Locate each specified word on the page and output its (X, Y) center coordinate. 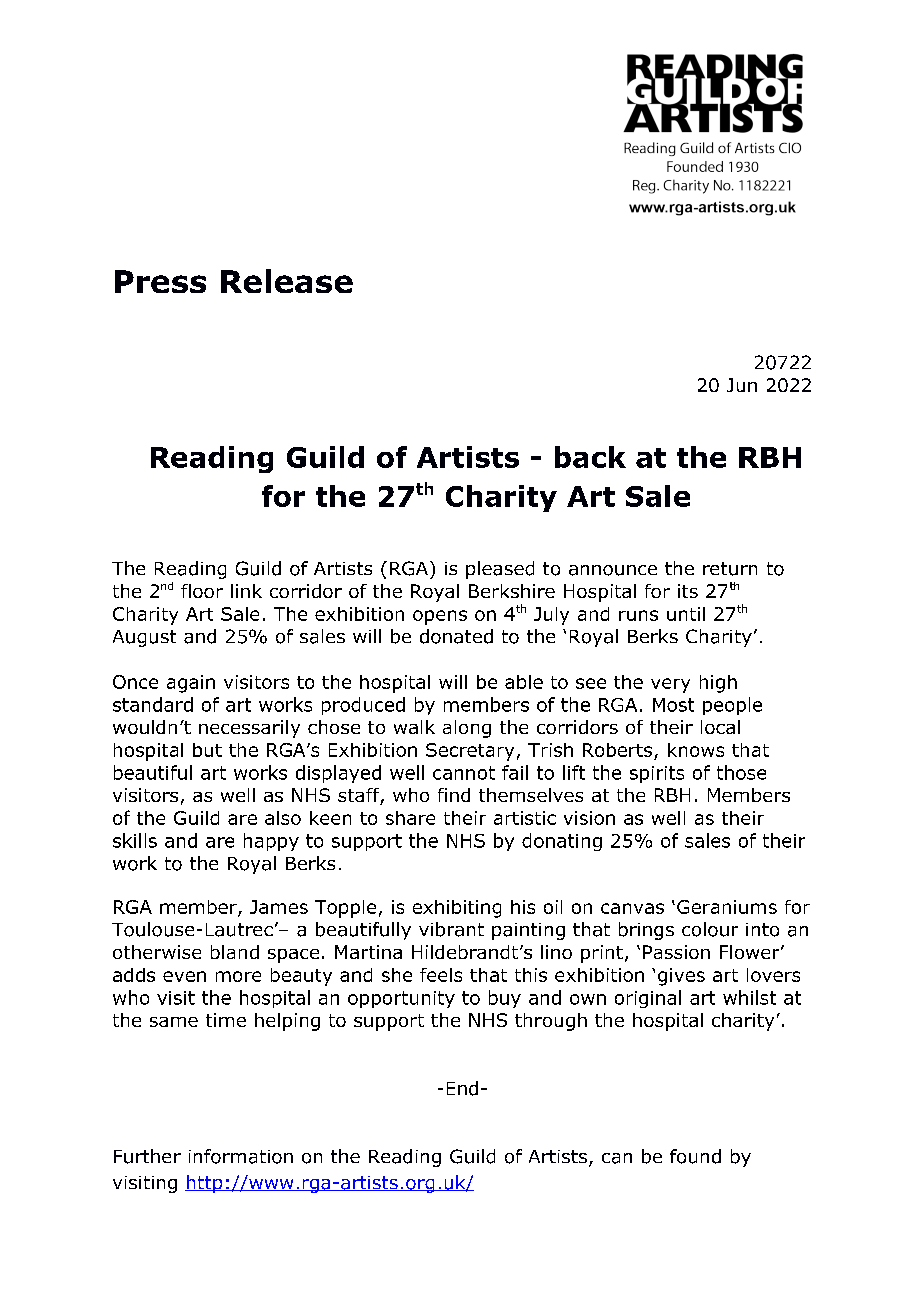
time (226, 1020)
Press (160, 281)
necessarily (249, 729)
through (551, 1022)
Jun (742, 385)
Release (287, 281)
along (467, 729)
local (720, 727)
